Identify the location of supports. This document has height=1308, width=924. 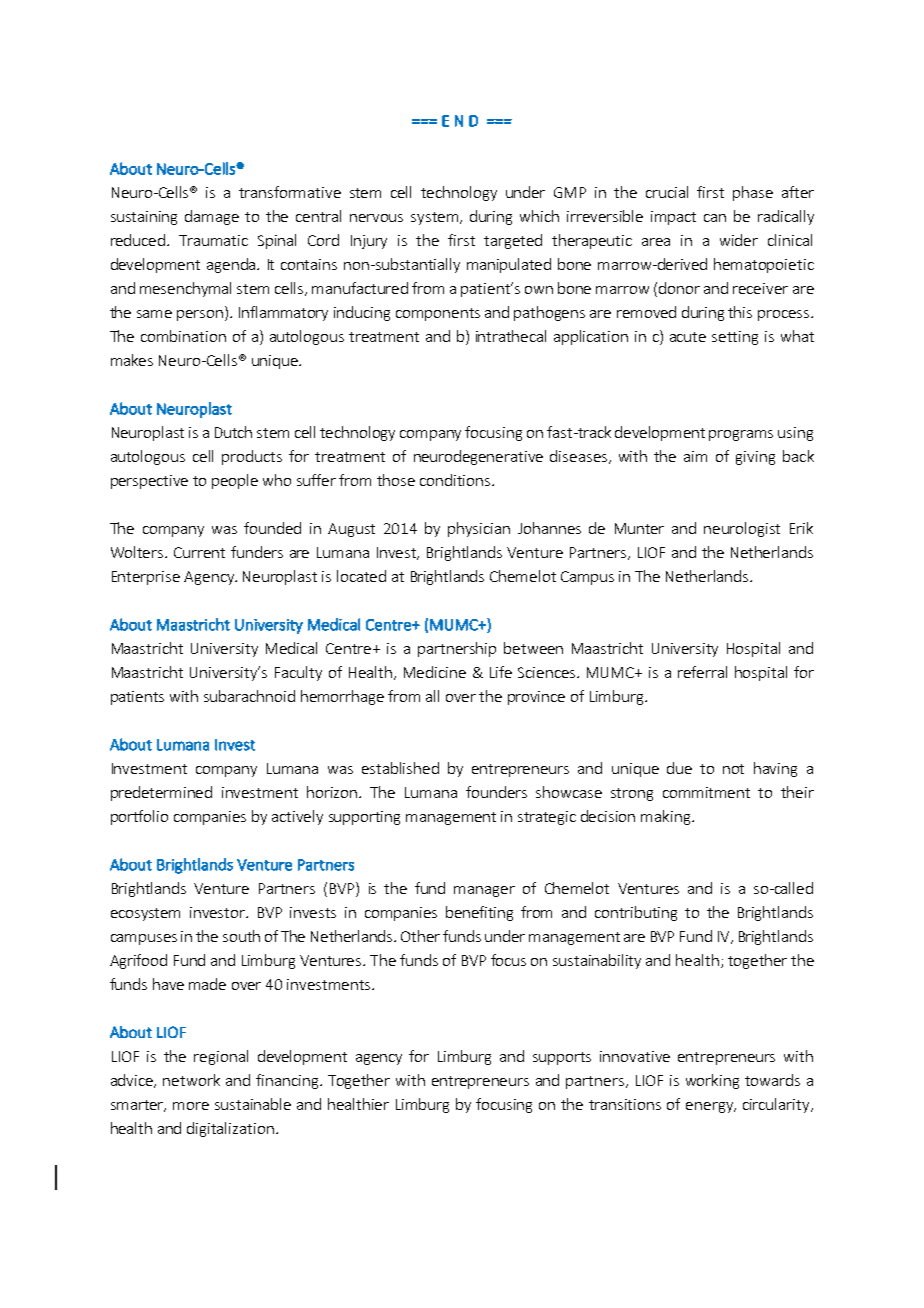
(562, 1058).
